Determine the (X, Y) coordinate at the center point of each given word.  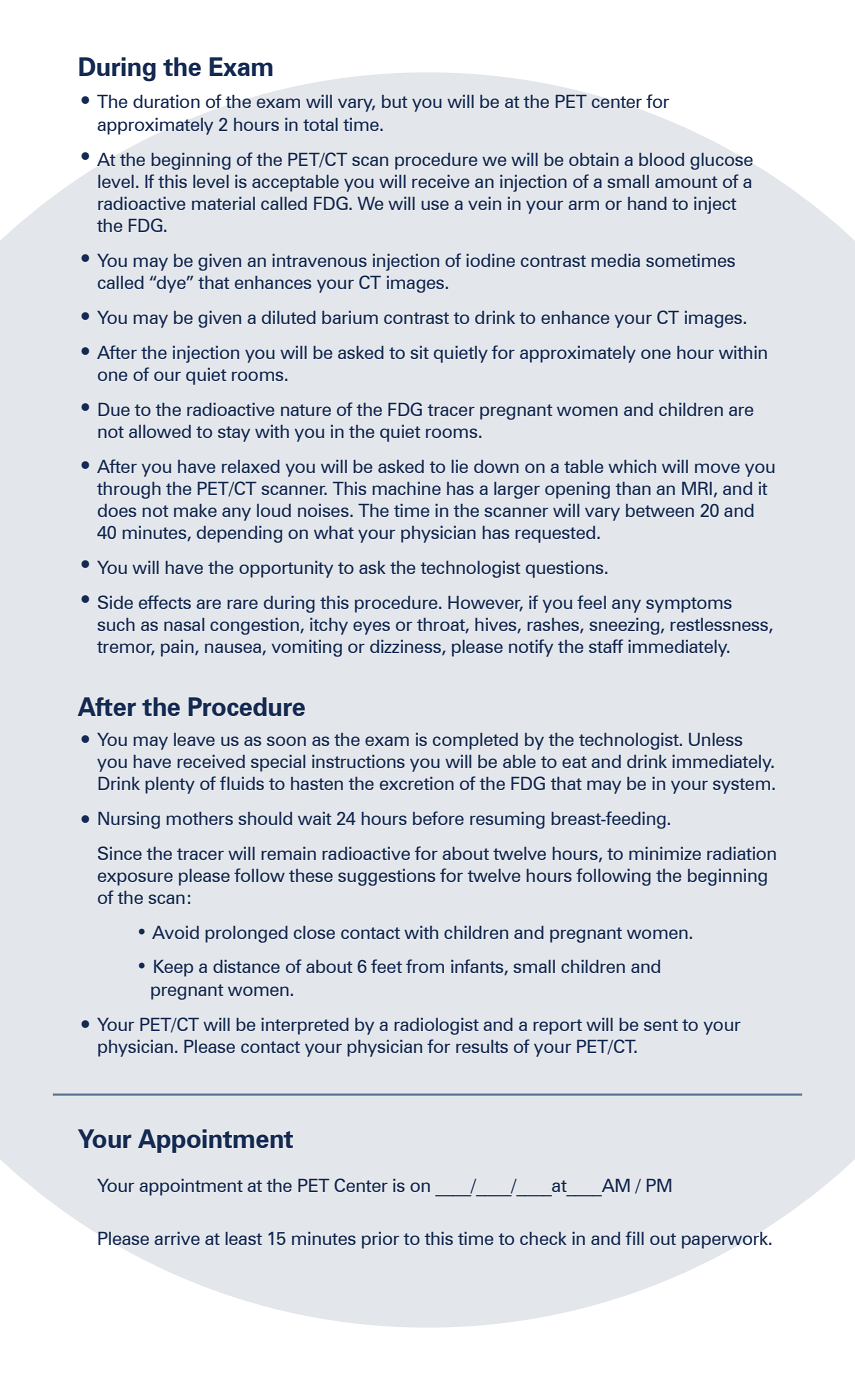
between (660, 510)
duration (166, 101)
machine (406, 488)
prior (380, 1240)
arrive (177, 1238)
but (394, 101)
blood (661, 159)
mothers (199, 818)
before (438, 818)
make (195, 510)
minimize (665, 853)
